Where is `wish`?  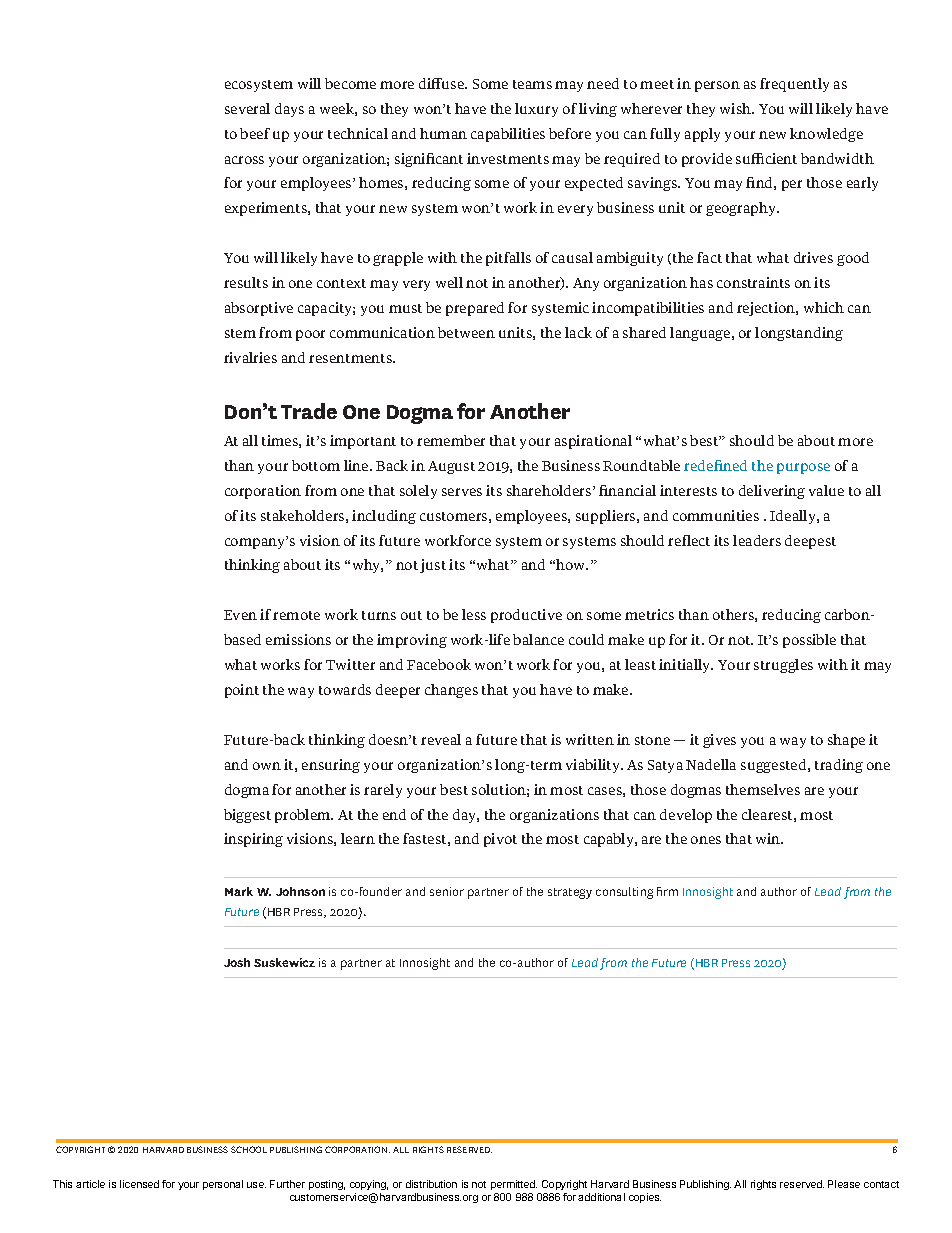
wish is located at coordinates (737, 108).
